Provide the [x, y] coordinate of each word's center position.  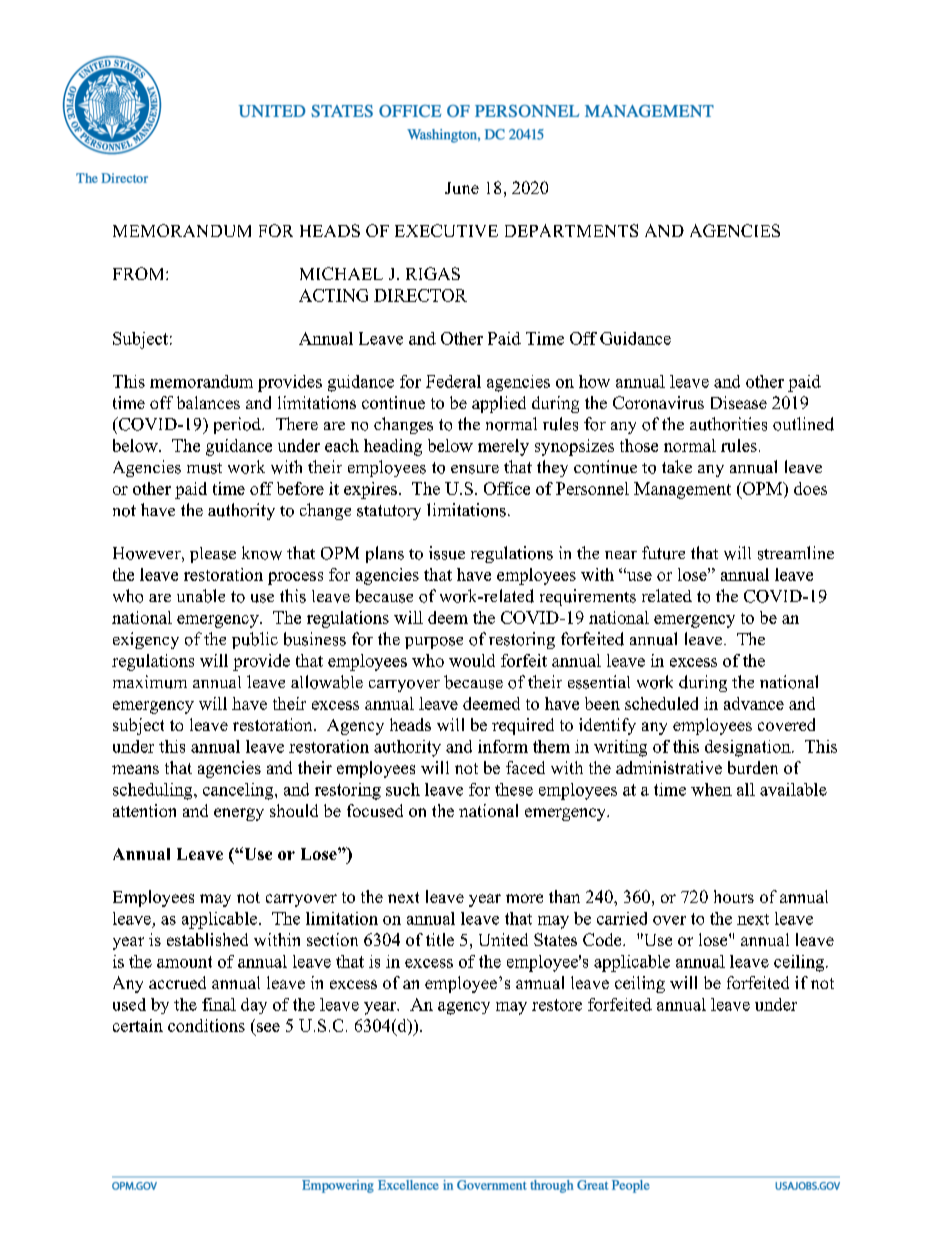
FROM [140, 273]
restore [557, 1005]
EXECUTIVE [446, 230]
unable [201, 596]
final [219, 1004]
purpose [434, 643]
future [663, 553]
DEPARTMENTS [571, 230]
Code [603, 939]
